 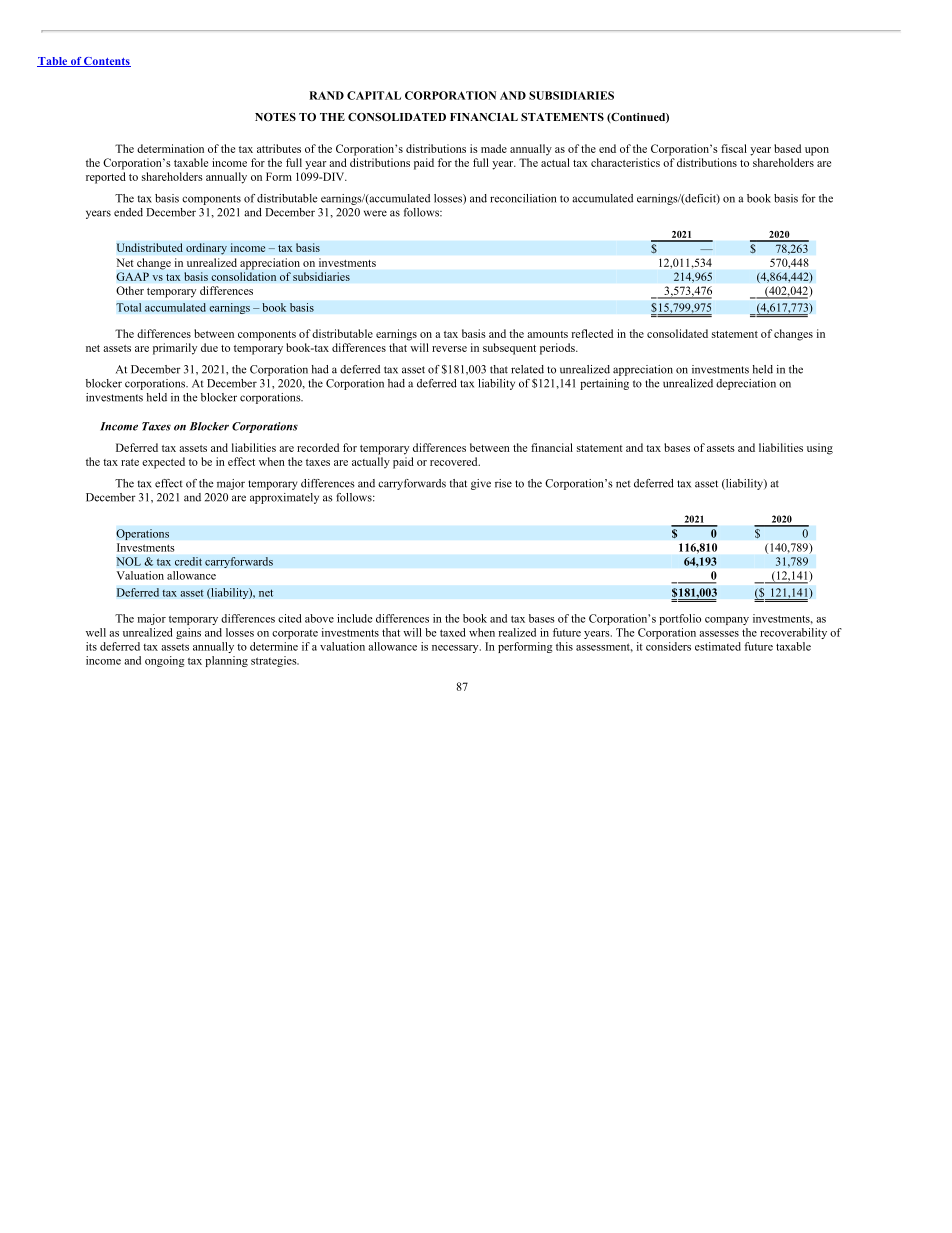 What do you see at coordinates (449, 349) in the screenshot?
I see `reverse` at bounding box center [449, 349].
